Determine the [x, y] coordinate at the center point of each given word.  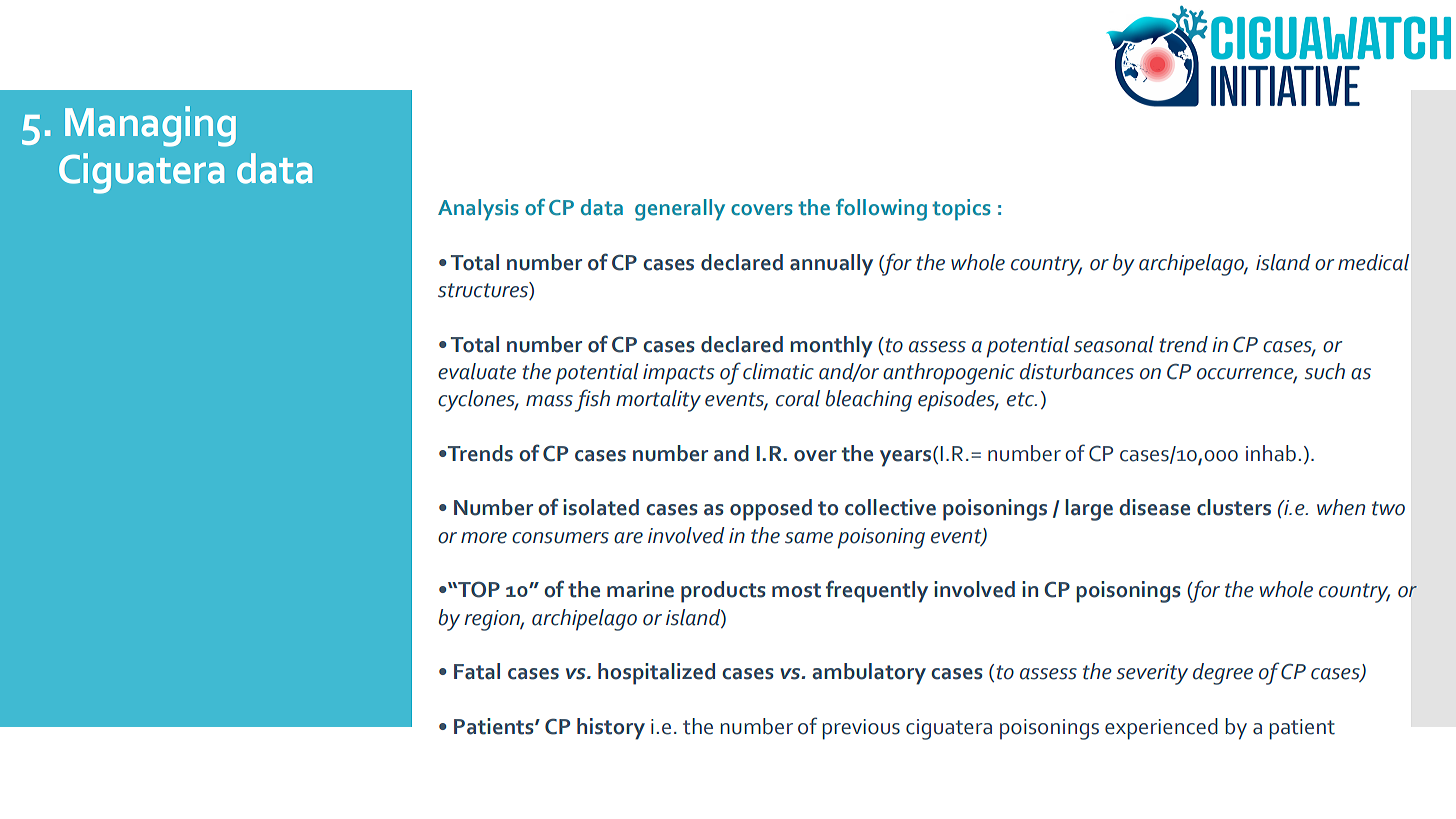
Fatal [477, 671]
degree [1223, 674]
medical [1373, 262]
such [1325, 371]
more [484, 538]
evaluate [477, 371]
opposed [771, 510]
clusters [1234, 507]
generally [680, 210]
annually [831, 265]
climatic [778, 371]
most [796, 590]
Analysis [478, 210]
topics [961, 210]
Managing [150, 126]
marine [640, 589]
